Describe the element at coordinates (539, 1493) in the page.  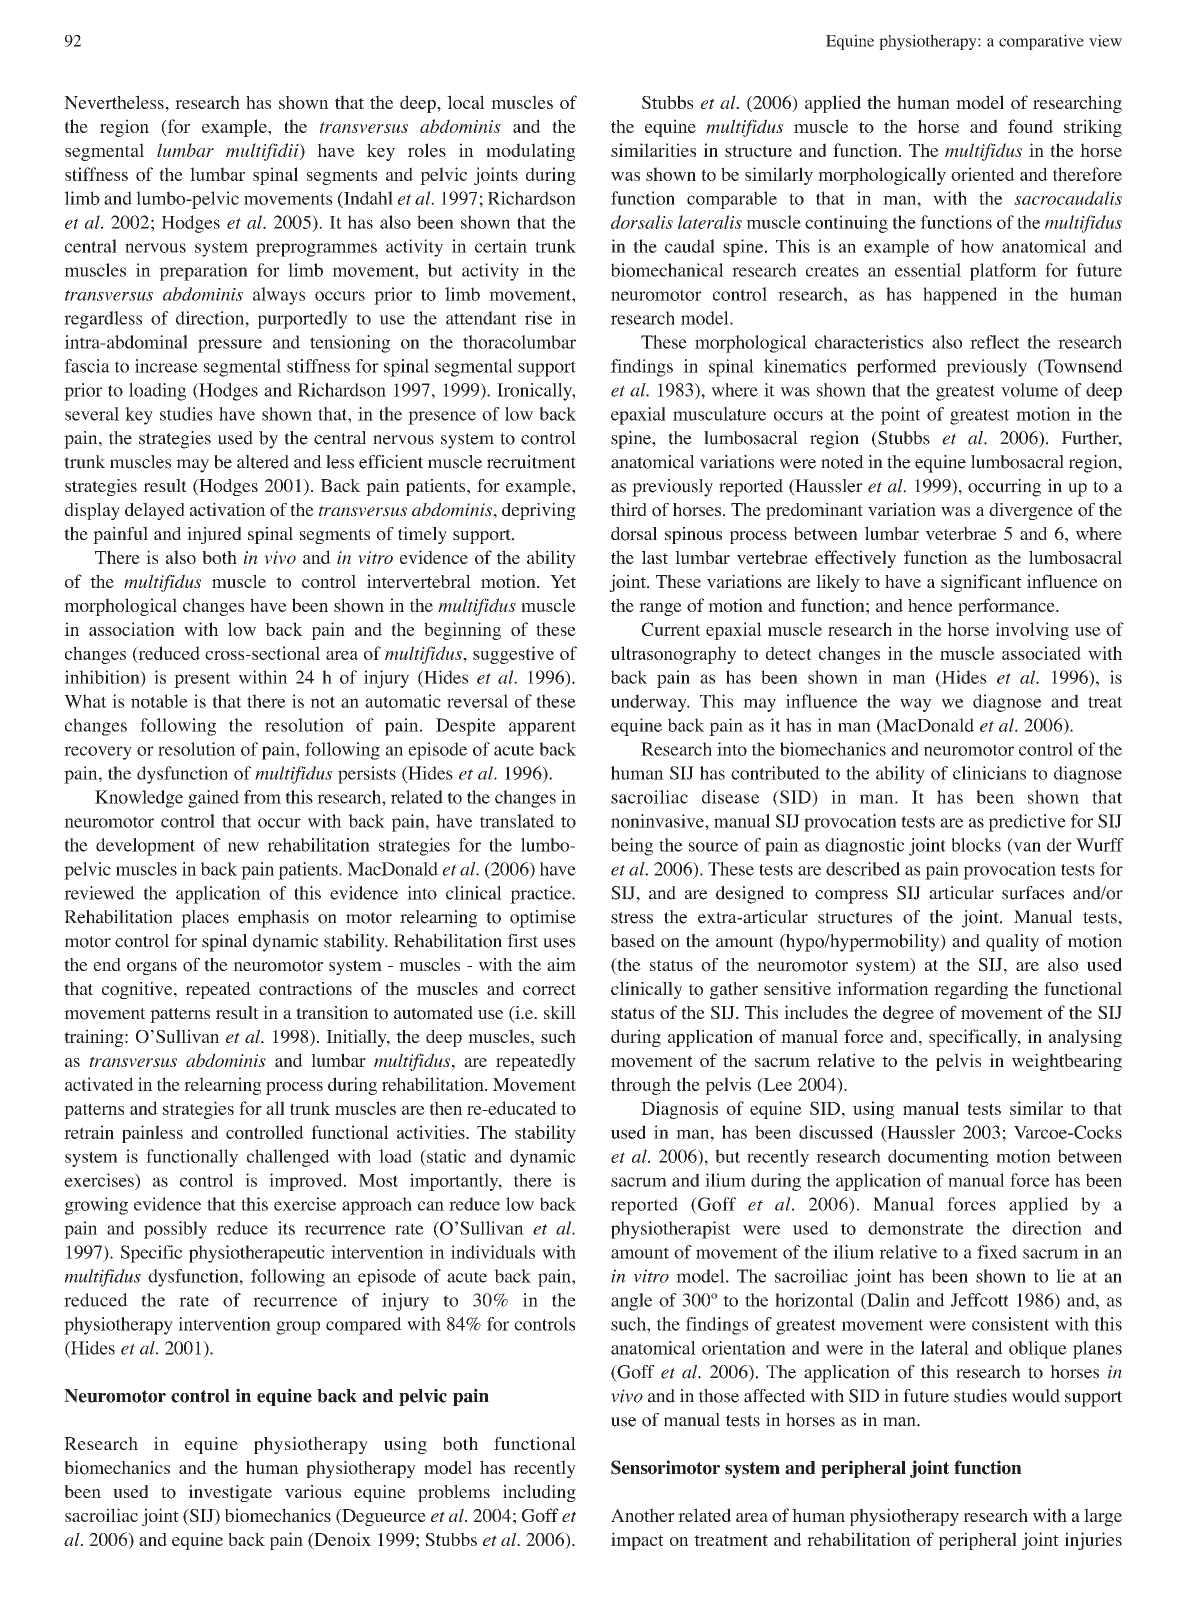
I see `including` at that location.
